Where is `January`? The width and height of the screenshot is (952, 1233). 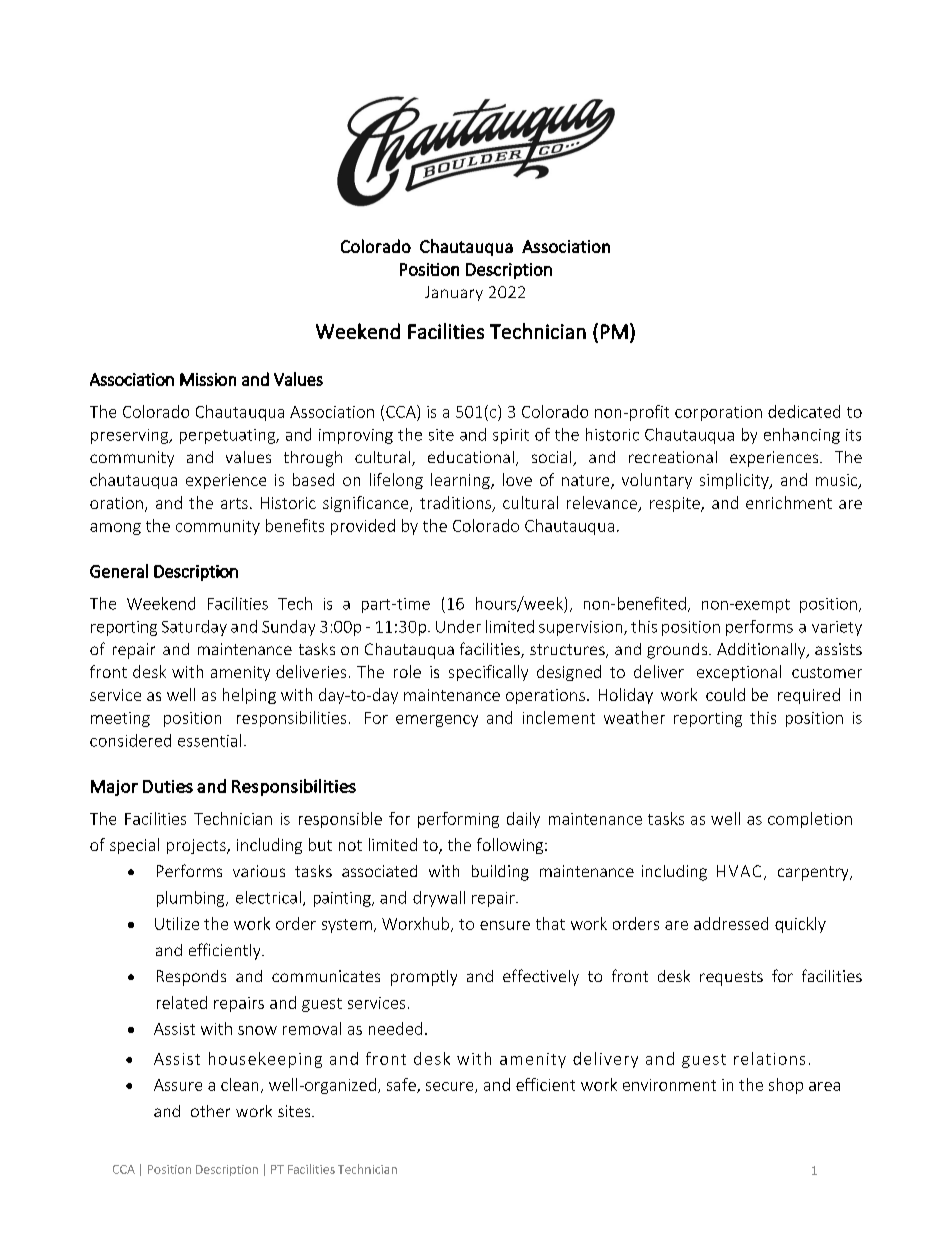
January is located at coordinates (454, 293).
